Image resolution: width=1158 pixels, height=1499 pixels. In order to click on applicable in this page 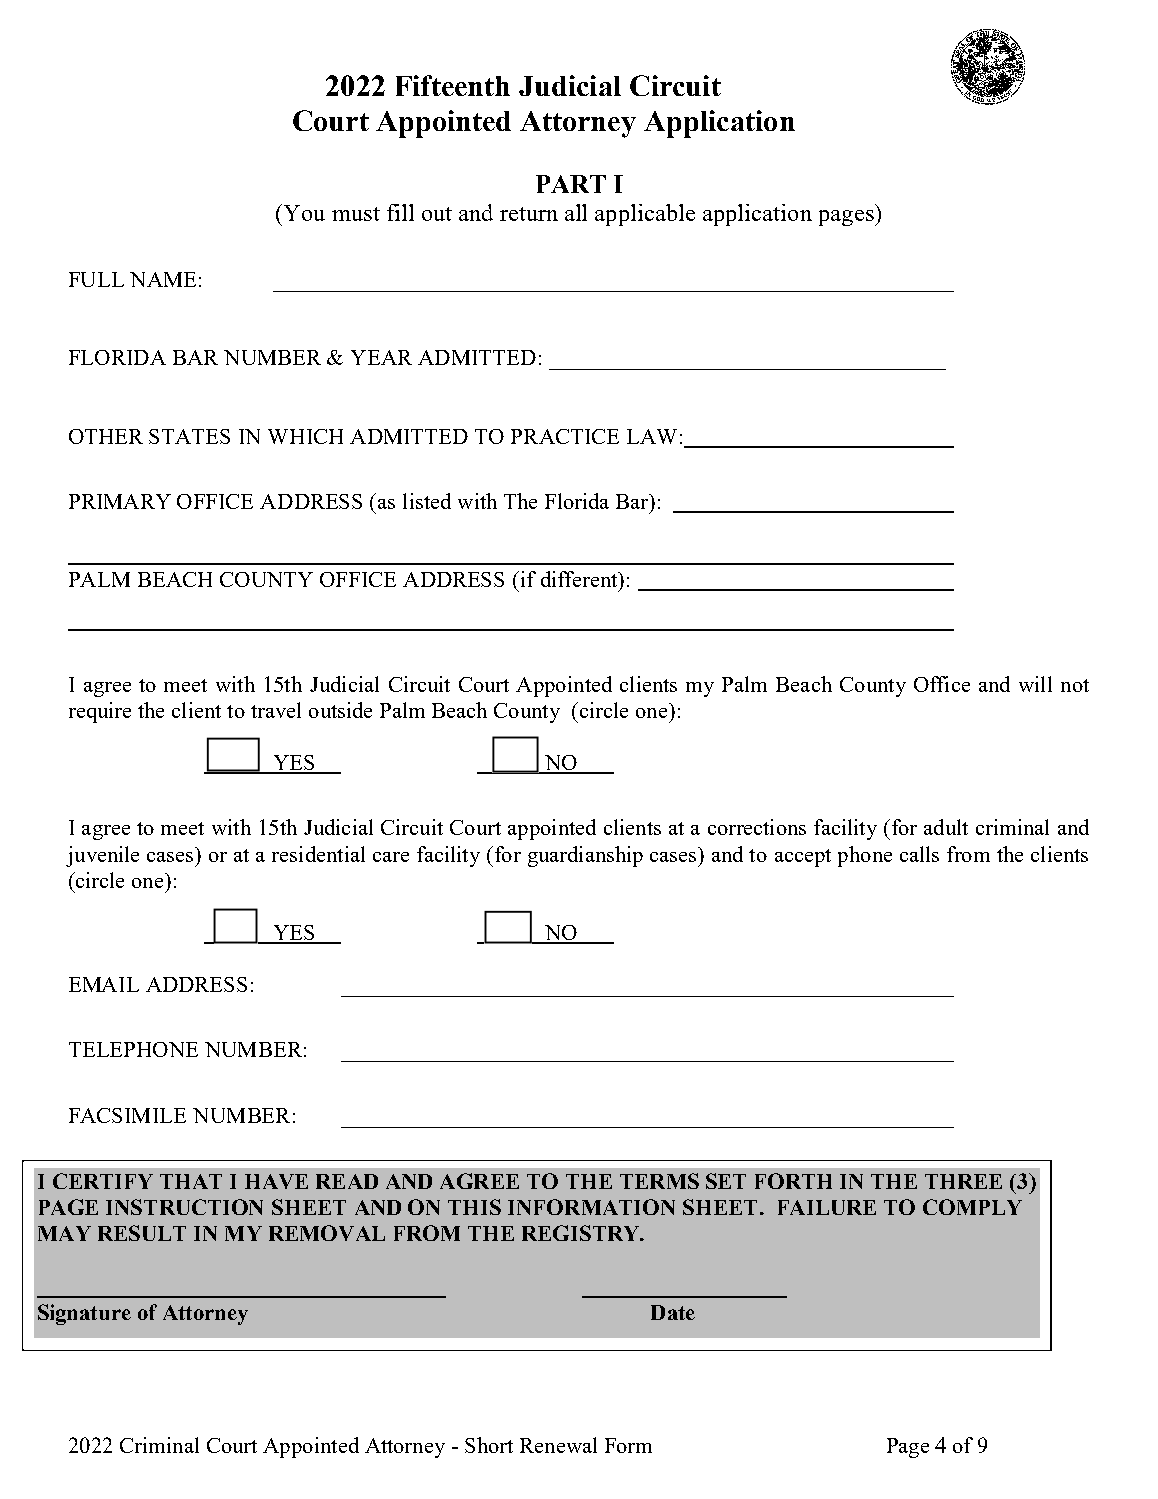, I will do `click(645, 215)`.
